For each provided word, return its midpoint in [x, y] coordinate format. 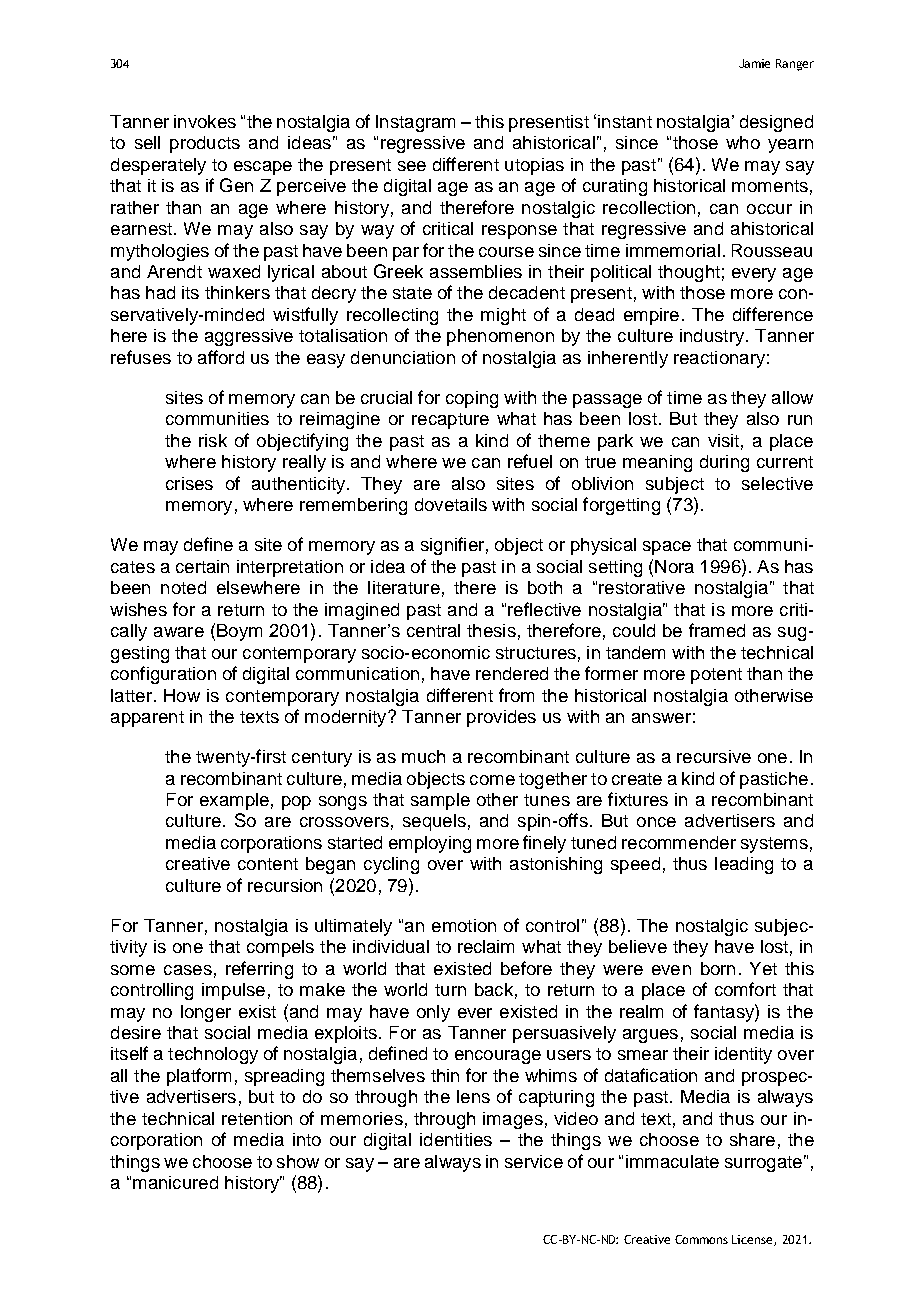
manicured [175, 1182]
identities [456, 1139]
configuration [163, 675]
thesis [491, 630]
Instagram [415, 123]
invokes [205, 121]
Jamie [754, 63]
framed [717, 630]
